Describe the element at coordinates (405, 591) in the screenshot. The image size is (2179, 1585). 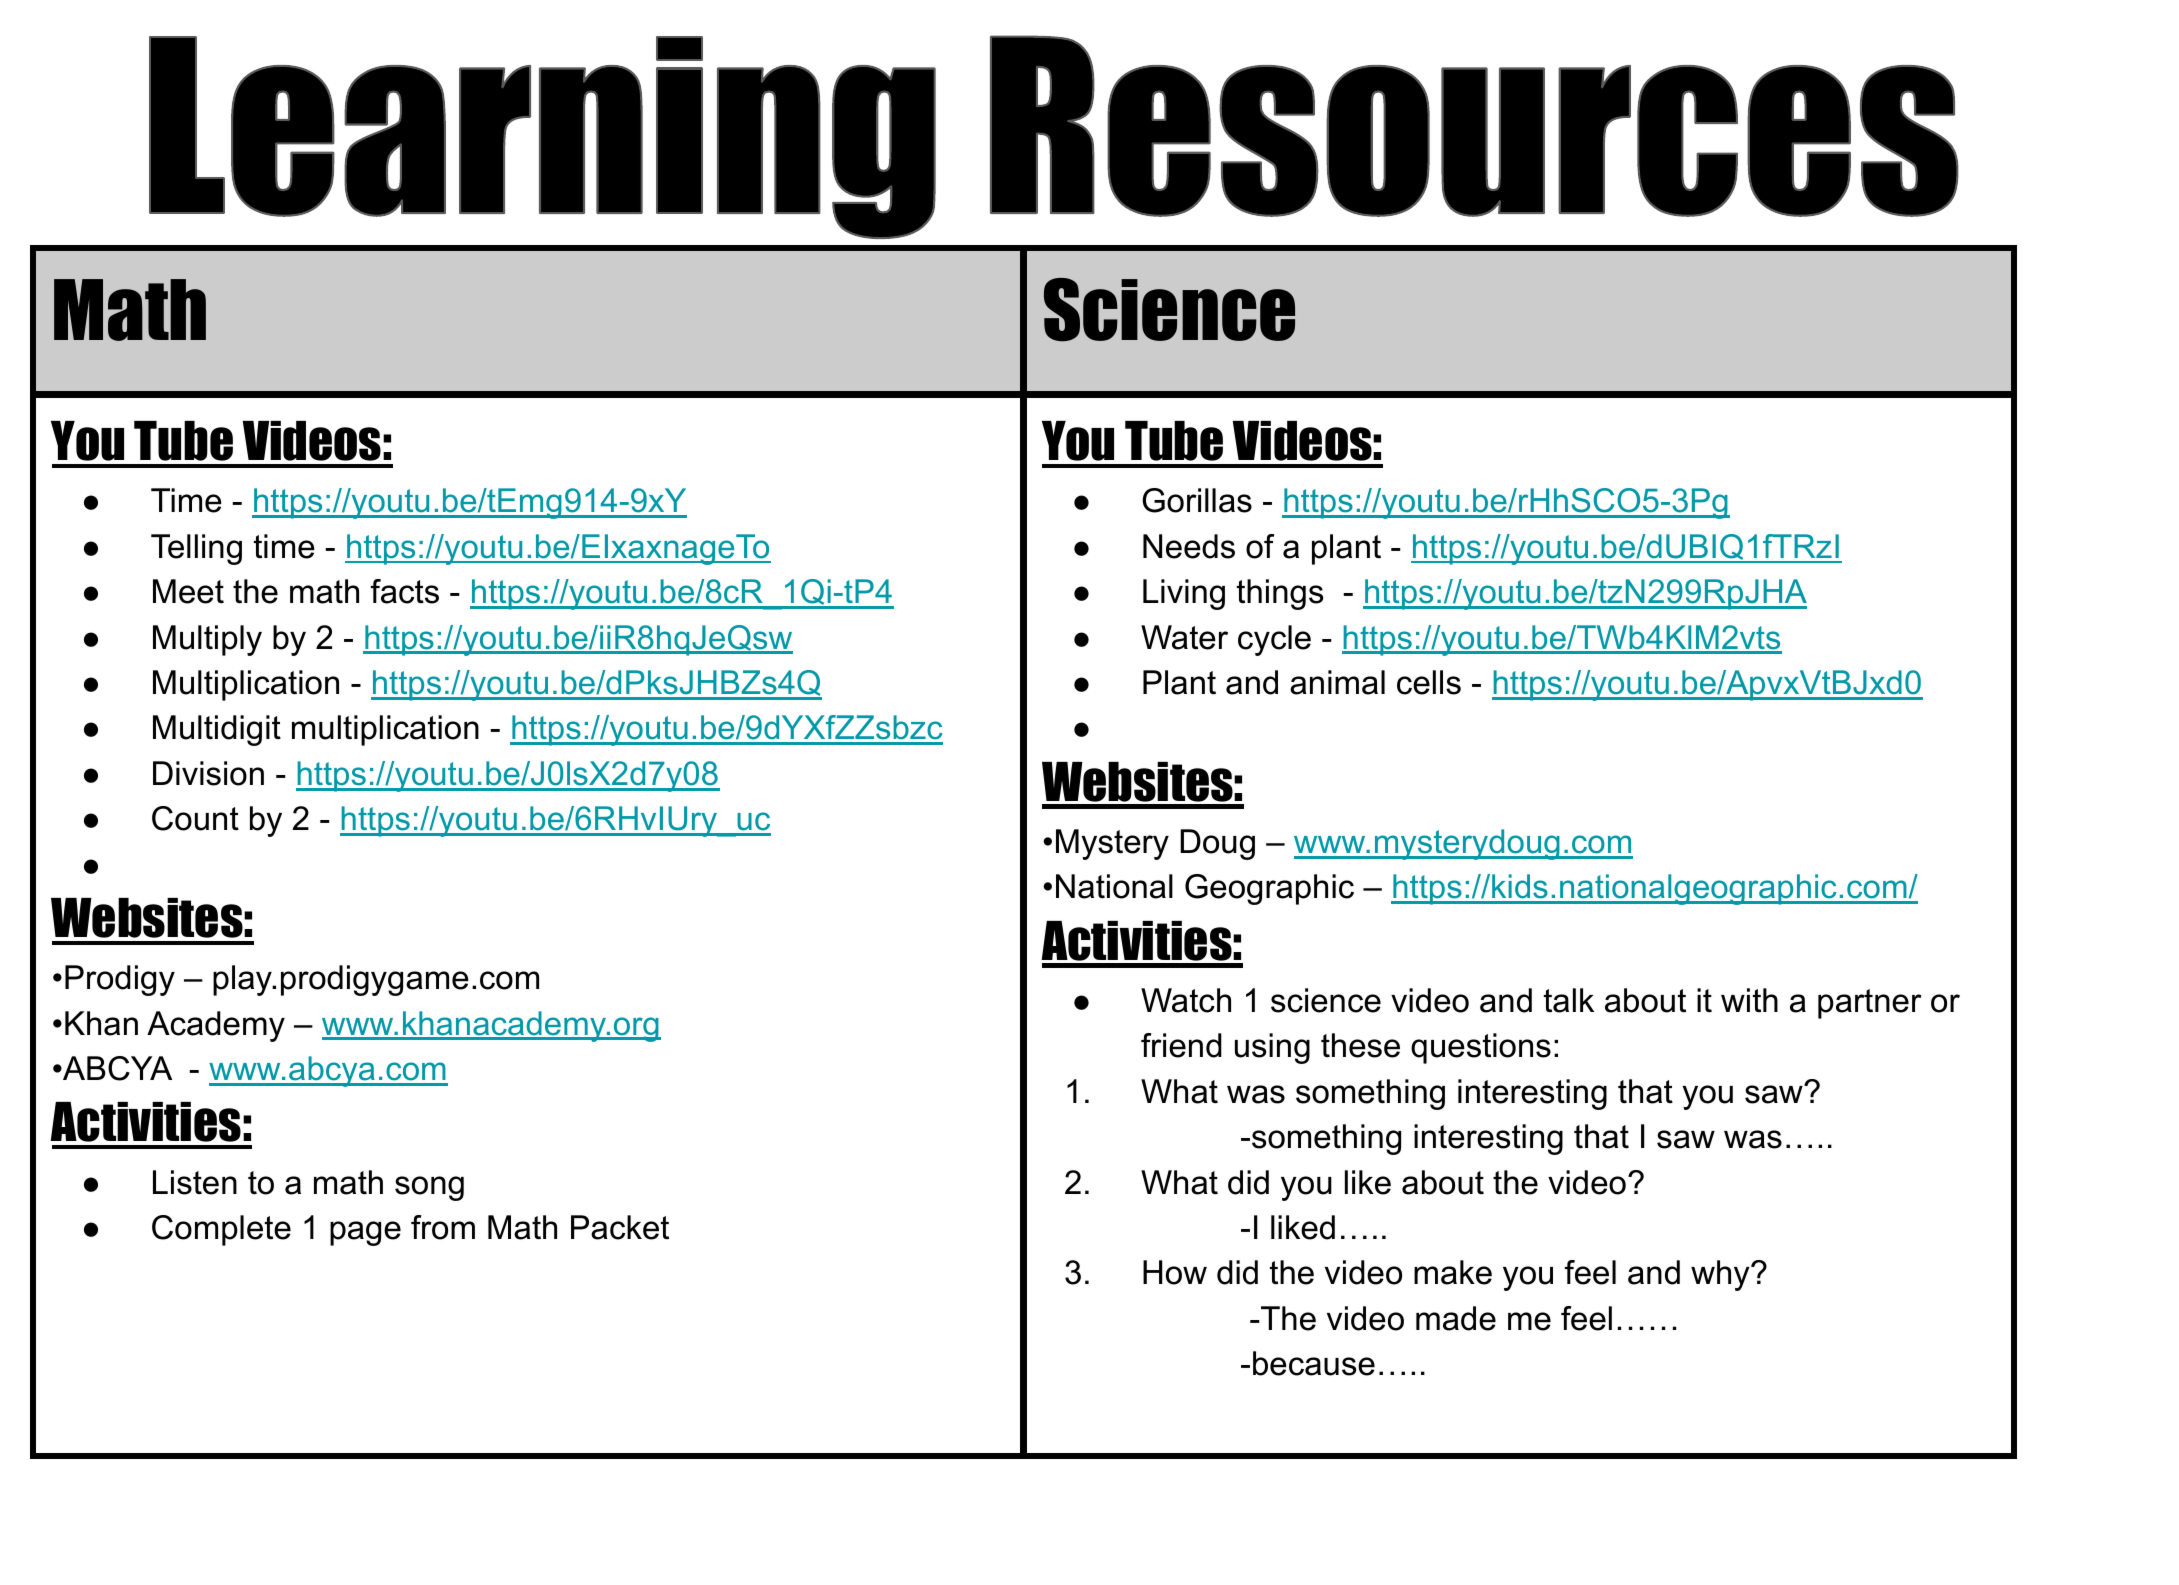
I see `facts` at that location.
